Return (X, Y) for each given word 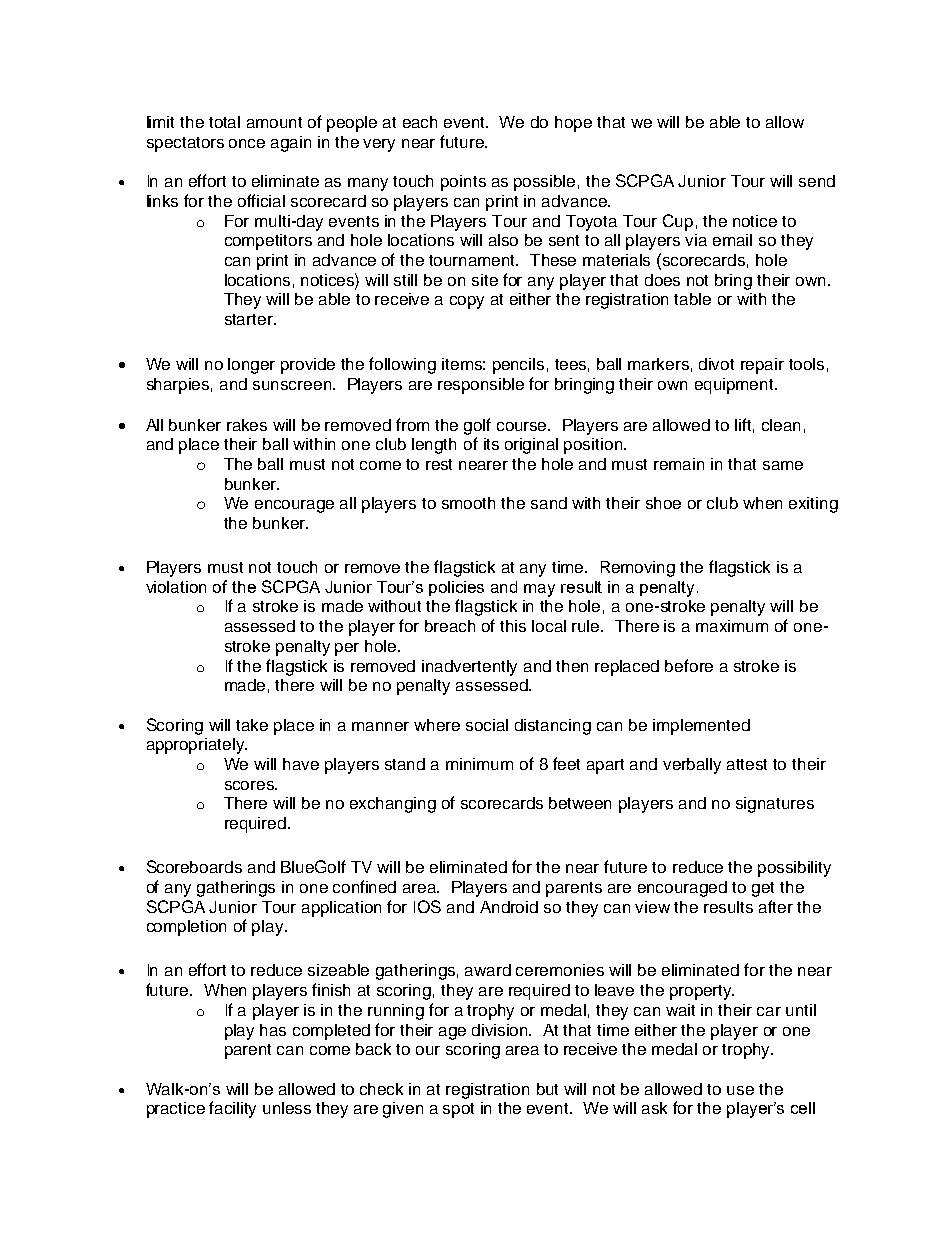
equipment (735, 386)
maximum (732, 626)
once (247, 143)
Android (509, 907)
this (513, 626)
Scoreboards (194, 866)
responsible (481, 386)
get (763, 889)
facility (232, 1109)
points (463, 183)
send (817, 181)
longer (251, 366)
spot (458, 1110)
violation (176, 587)
